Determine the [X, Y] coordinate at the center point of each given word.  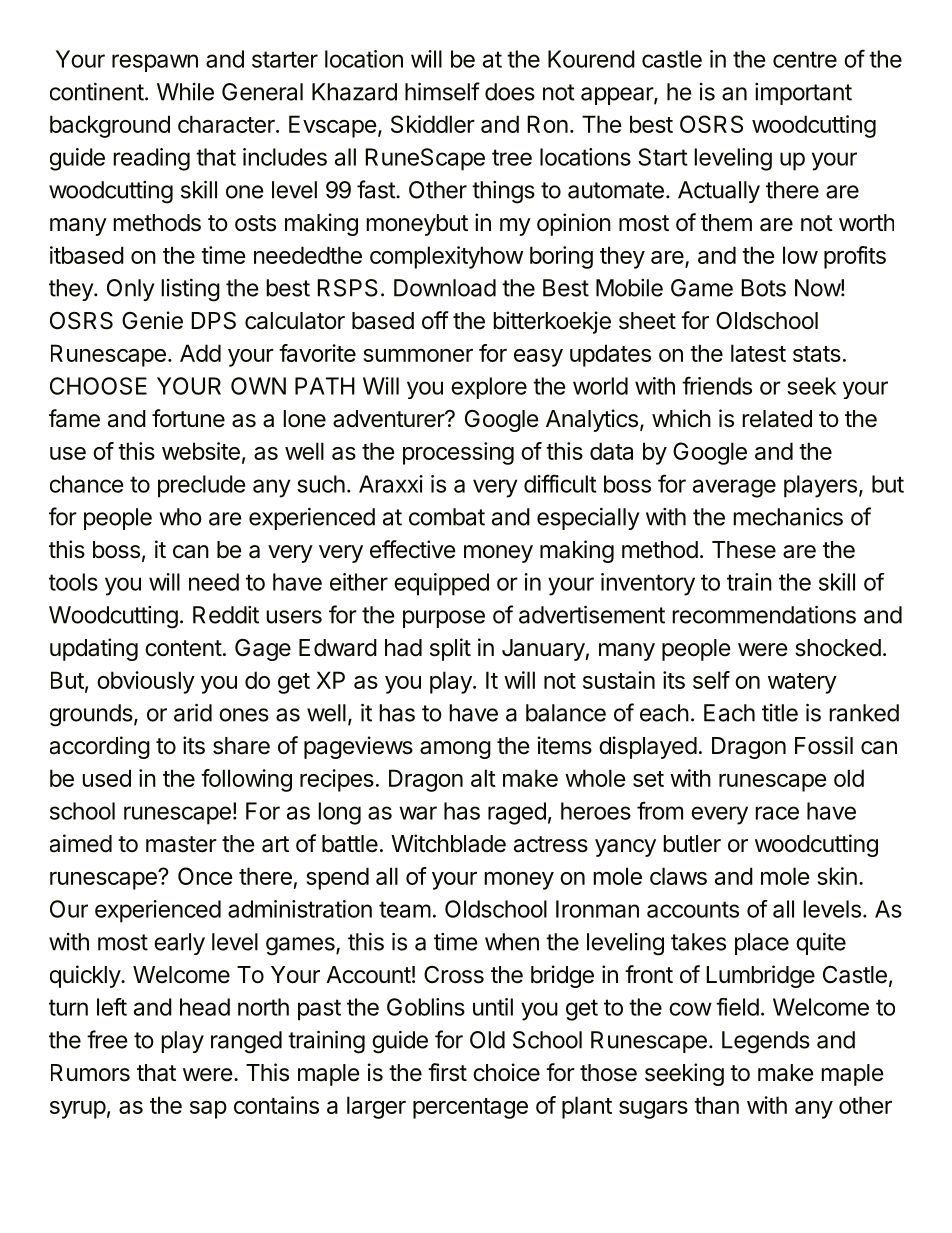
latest [758, 353]
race [777, 813]
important [803, 94]
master [181, 844]
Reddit [226, 615]
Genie [152, 320]
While [185, 92]
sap [208, 1110]
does [510, 92]
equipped [441, 584]
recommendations [764, 614]
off [435, 320]
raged [517, 813]
